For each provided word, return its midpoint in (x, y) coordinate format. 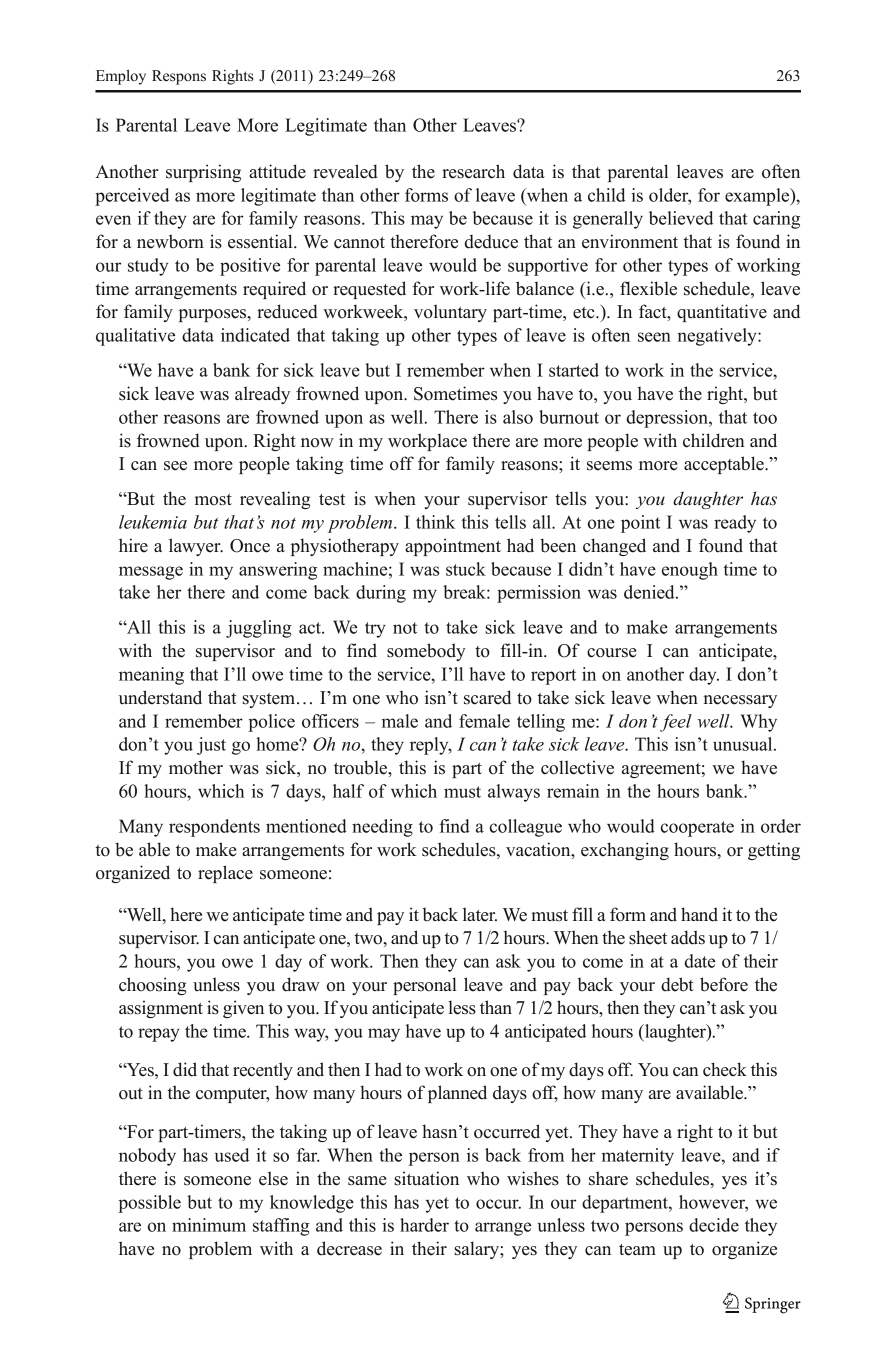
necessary (740, 701)
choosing (152, 986)
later (480, 914)
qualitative (135, 337)
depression (668, 419)
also (518, 417)
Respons (179, 77)
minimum (209, 1225)
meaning (151, 676)
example (758, 197)
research (473, 171)
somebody (426, 652)
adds (688, 937)
